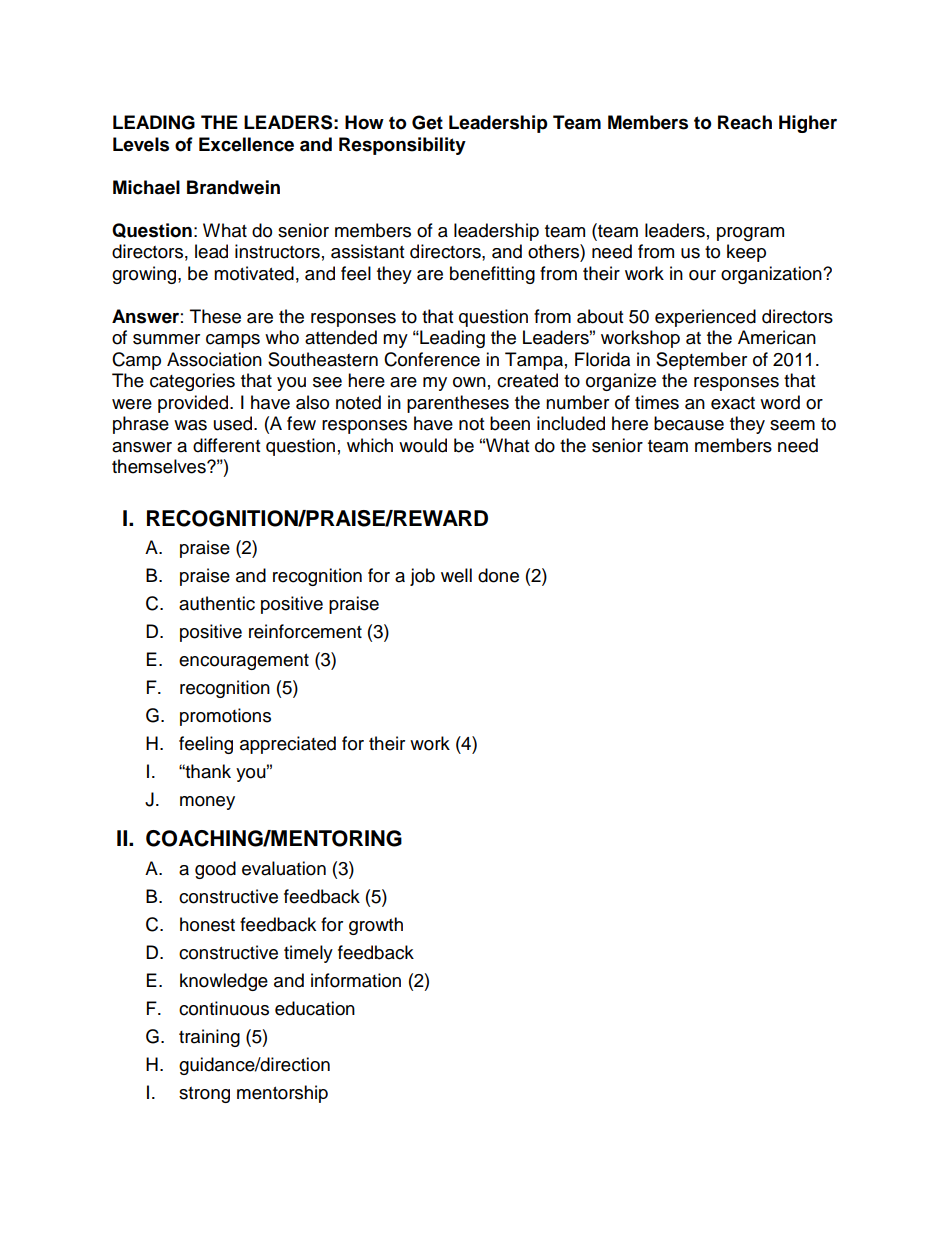 The height and width of the image is (1233, 952). Describe the element at coordinates (427, 122) in the image. I see `Get` at that location.
